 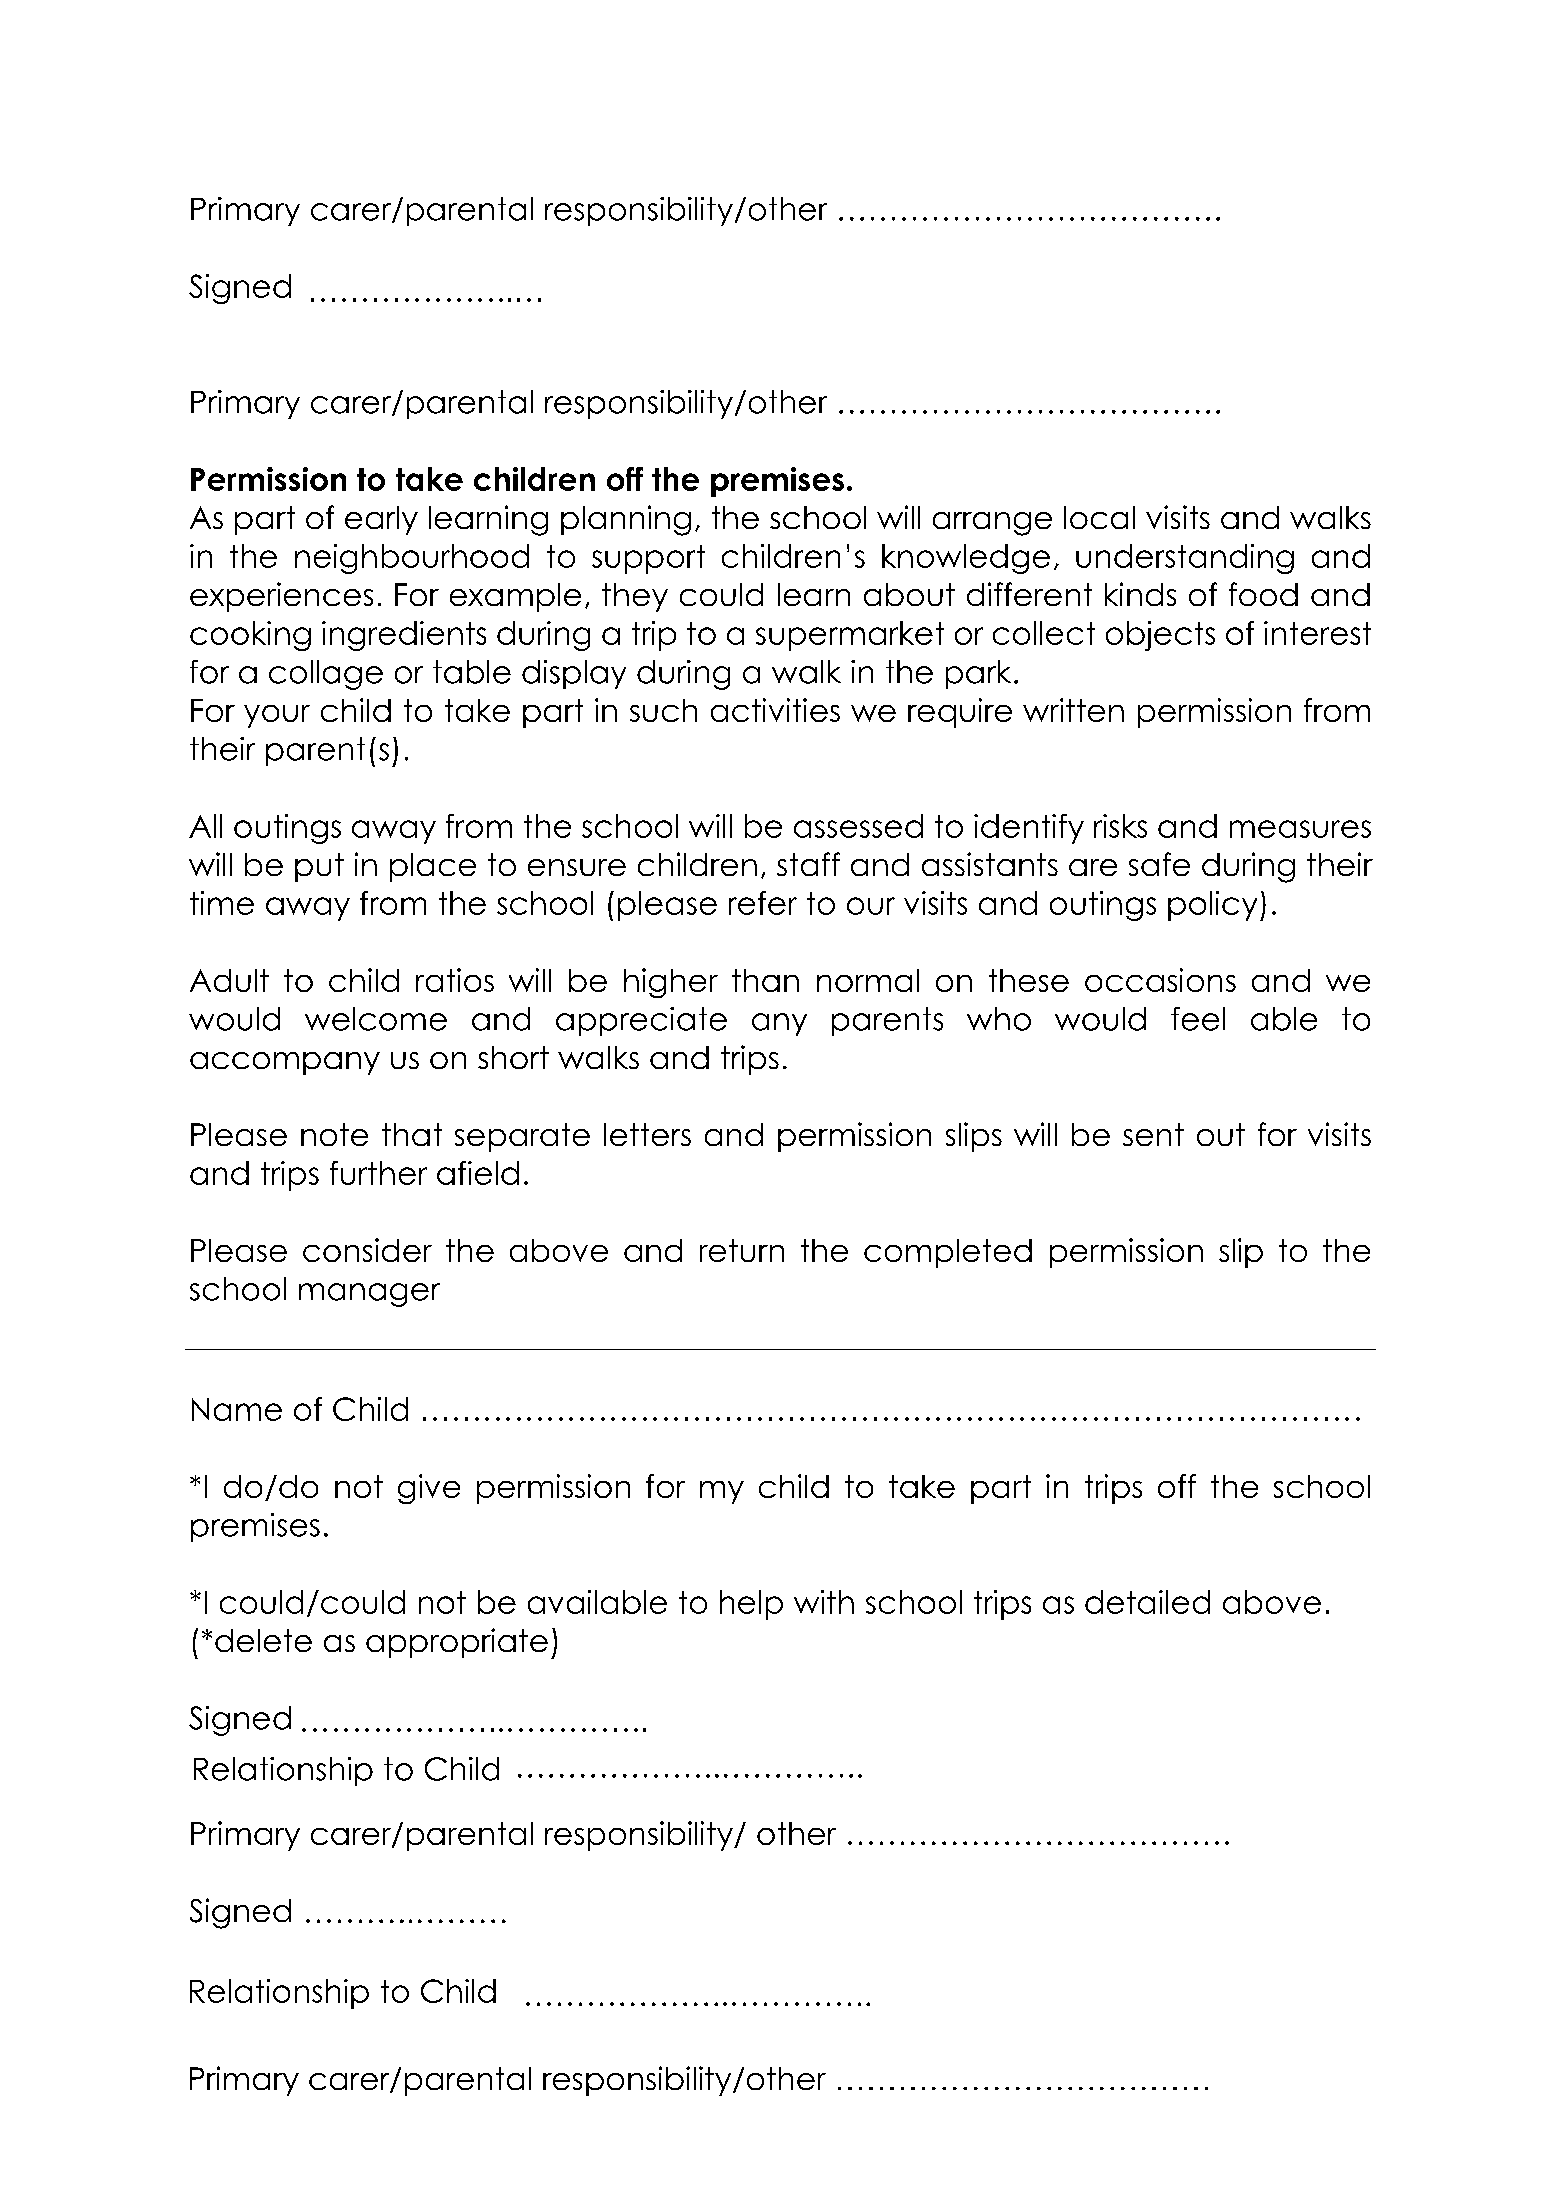 What do you see at coordinates (858, 826) in the image?
I see `assessed` at bounding box center [858, 826].
